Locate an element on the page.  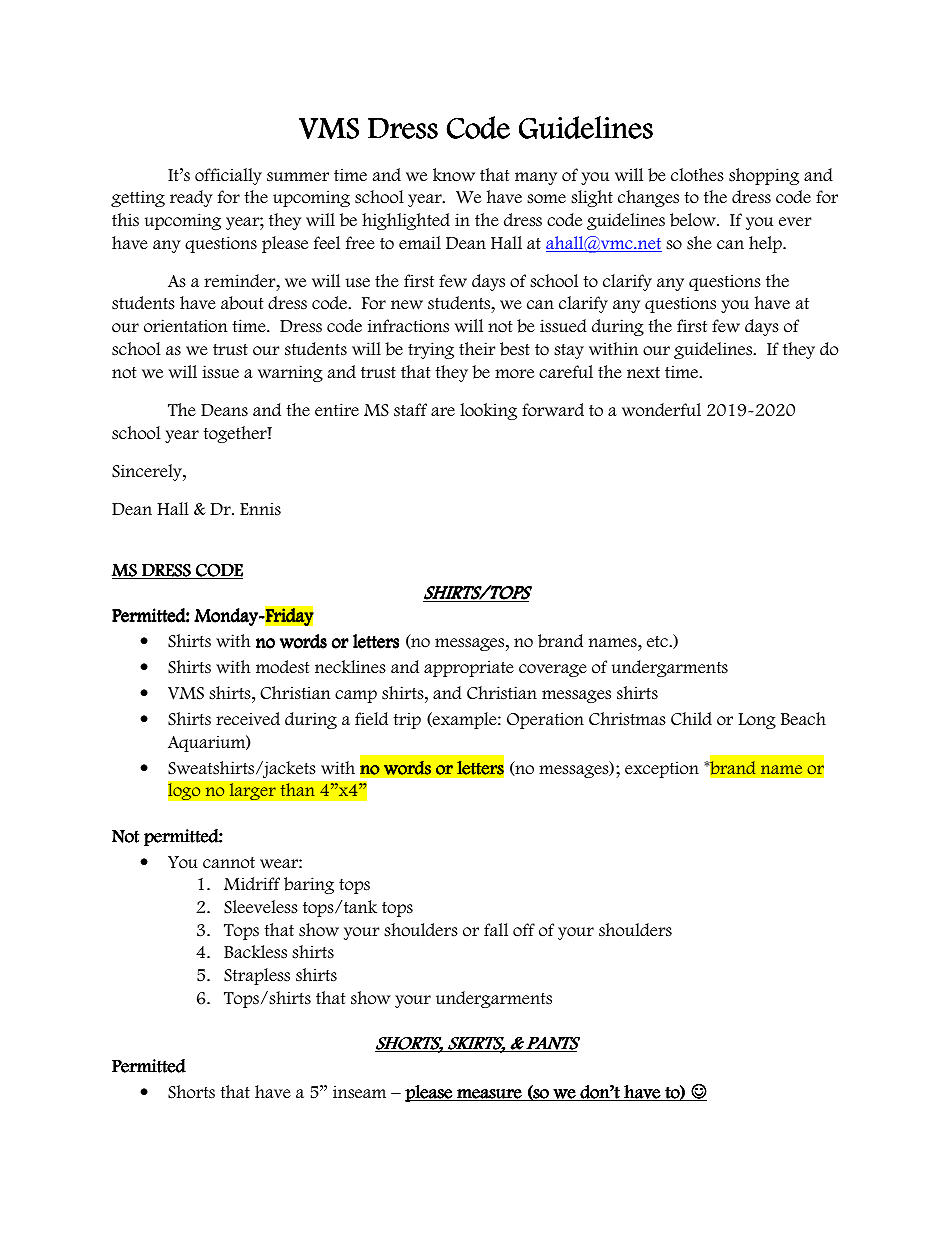
fall is located at coordinates (496, 930).
